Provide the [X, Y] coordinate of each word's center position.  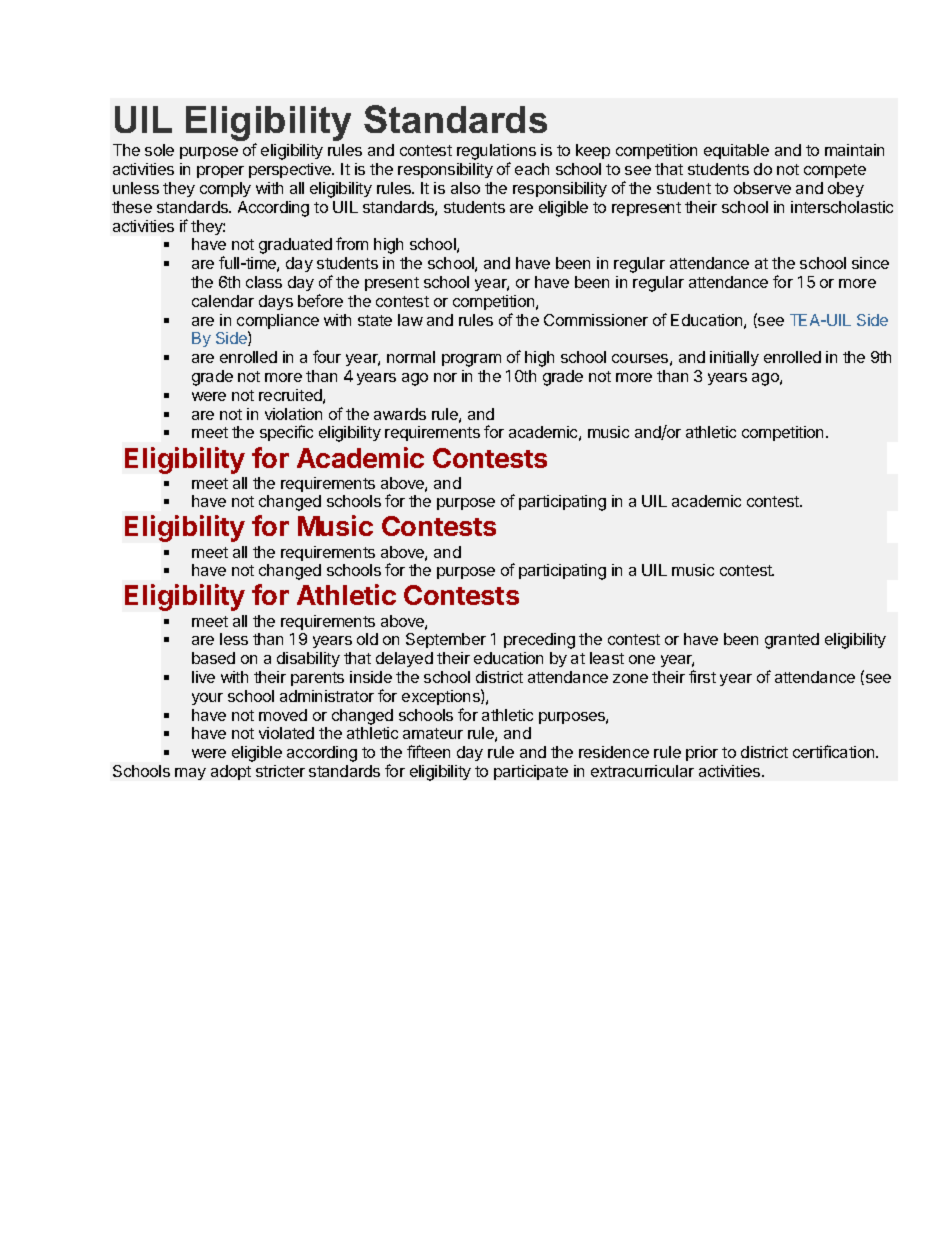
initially [734, 358]
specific [286, 433]
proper [220, 172]
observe [762, 188]
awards [400, 414]
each [532, 169]
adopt [231, 772]
